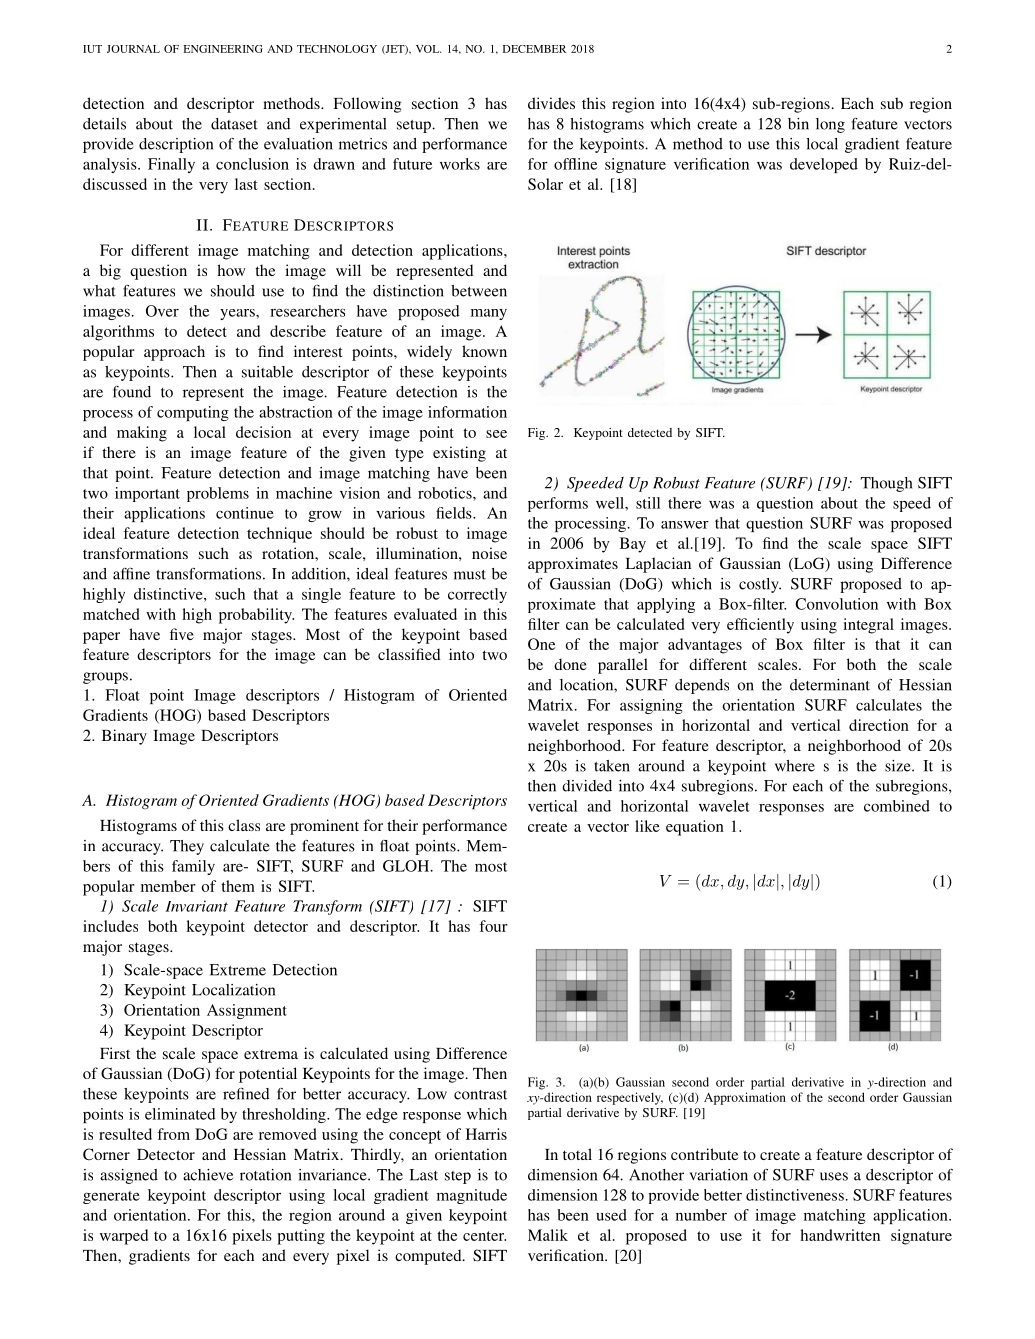 The width and height of the image is (1035, 1339). I want to click on continue, so click(245, 513).
